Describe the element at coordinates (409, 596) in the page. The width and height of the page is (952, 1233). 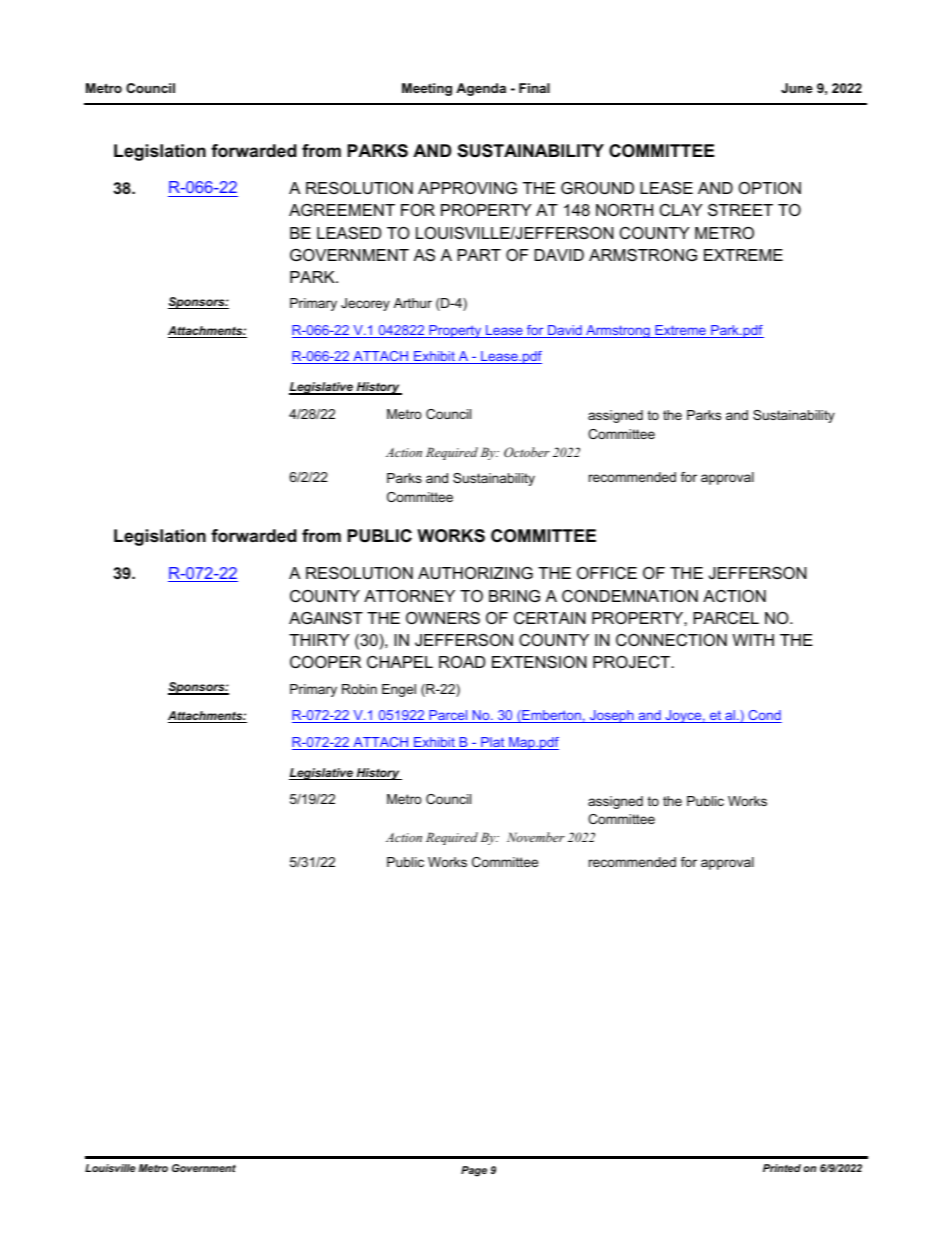
I see `ATTORNEY` at that location.
